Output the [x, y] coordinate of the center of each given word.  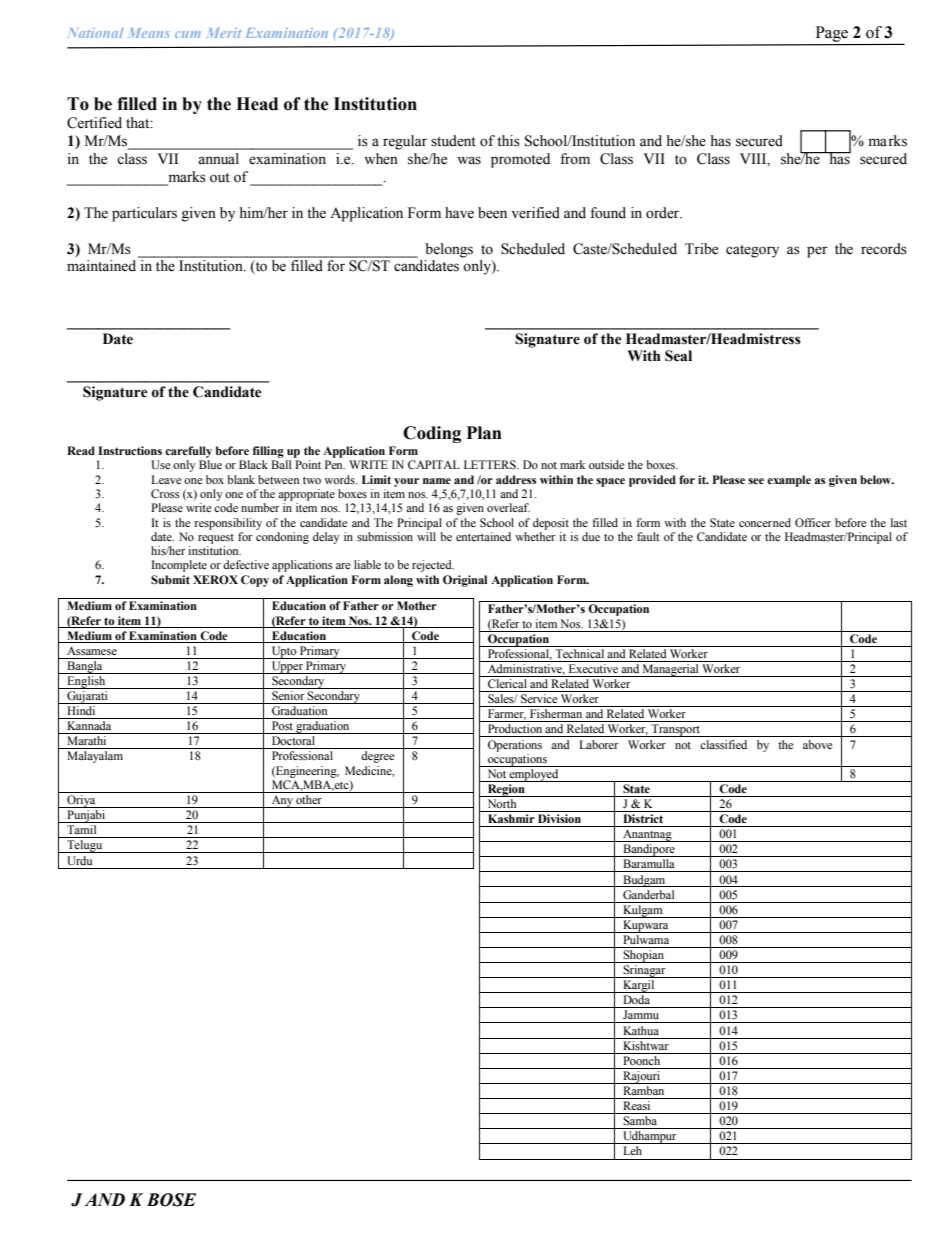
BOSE [171, 1200]
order [664, 213]
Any [282, 801]
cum [188, 34]
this [508, 141]
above [817, 744]
